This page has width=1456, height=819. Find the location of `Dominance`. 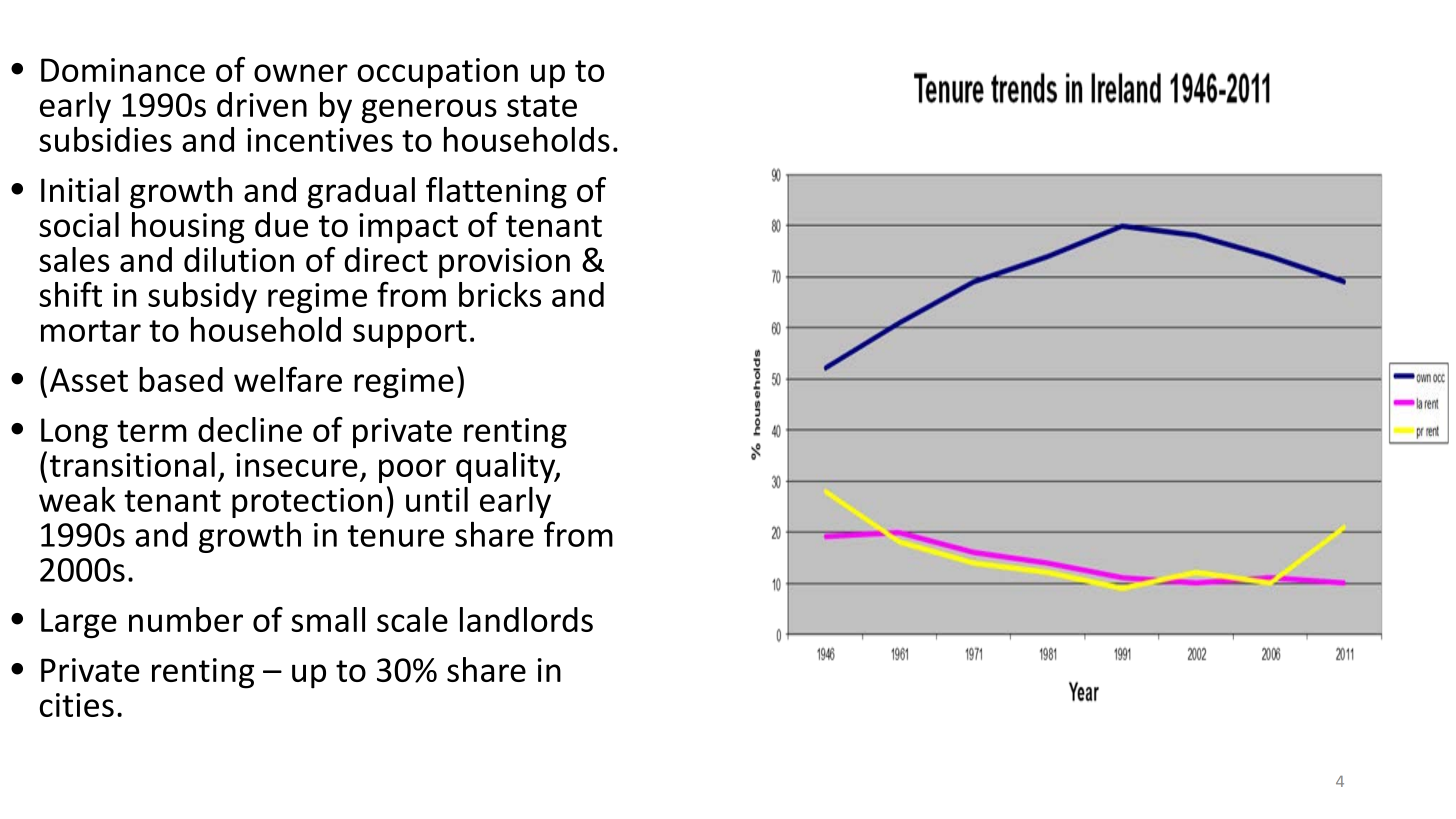

Dominance is located at coordinates (123, 70).
